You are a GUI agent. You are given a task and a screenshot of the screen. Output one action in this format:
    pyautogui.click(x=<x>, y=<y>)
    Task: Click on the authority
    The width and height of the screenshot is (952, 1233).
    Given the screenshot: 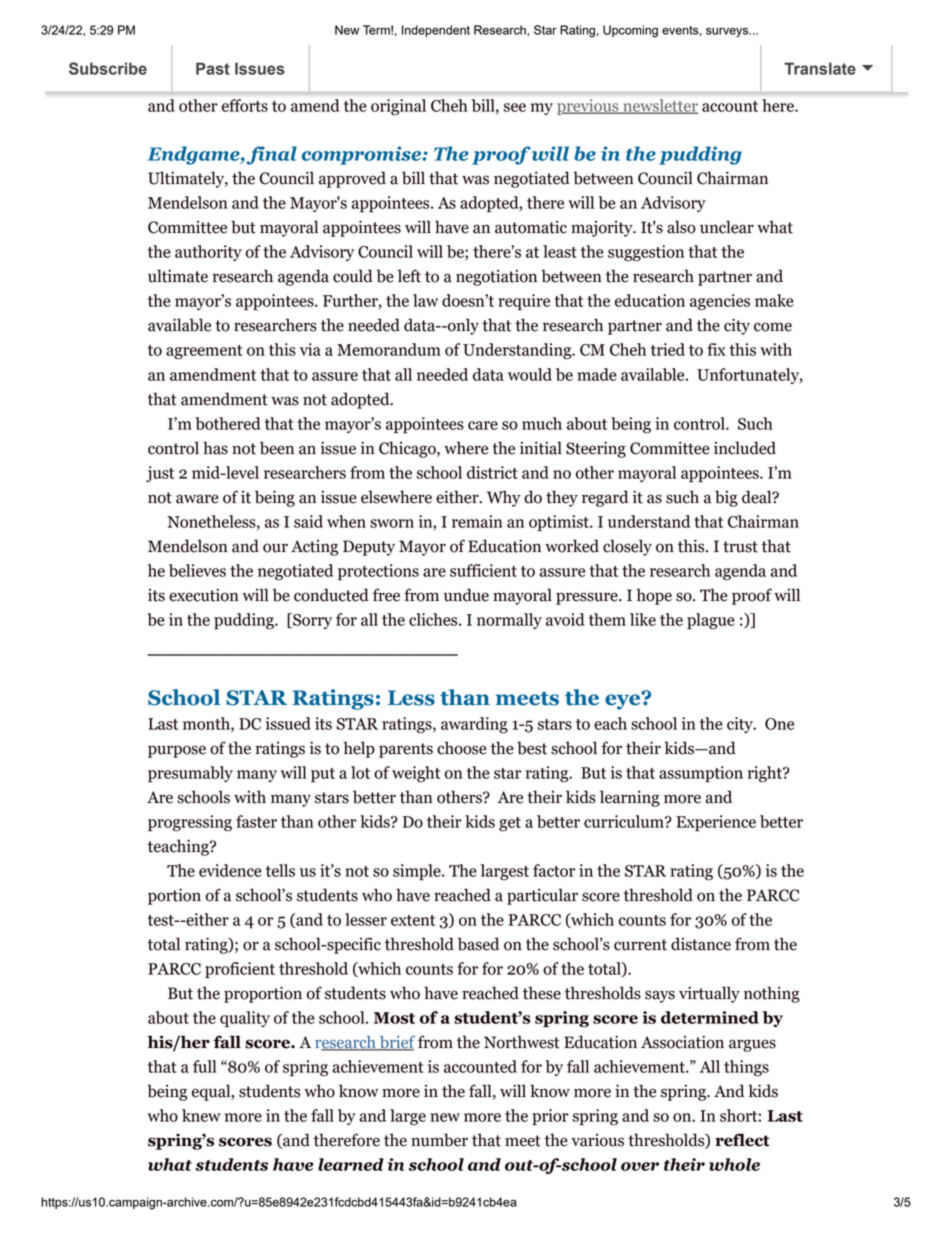 What is the action you would take?
    pyautogui.click(x=208, y=253)
